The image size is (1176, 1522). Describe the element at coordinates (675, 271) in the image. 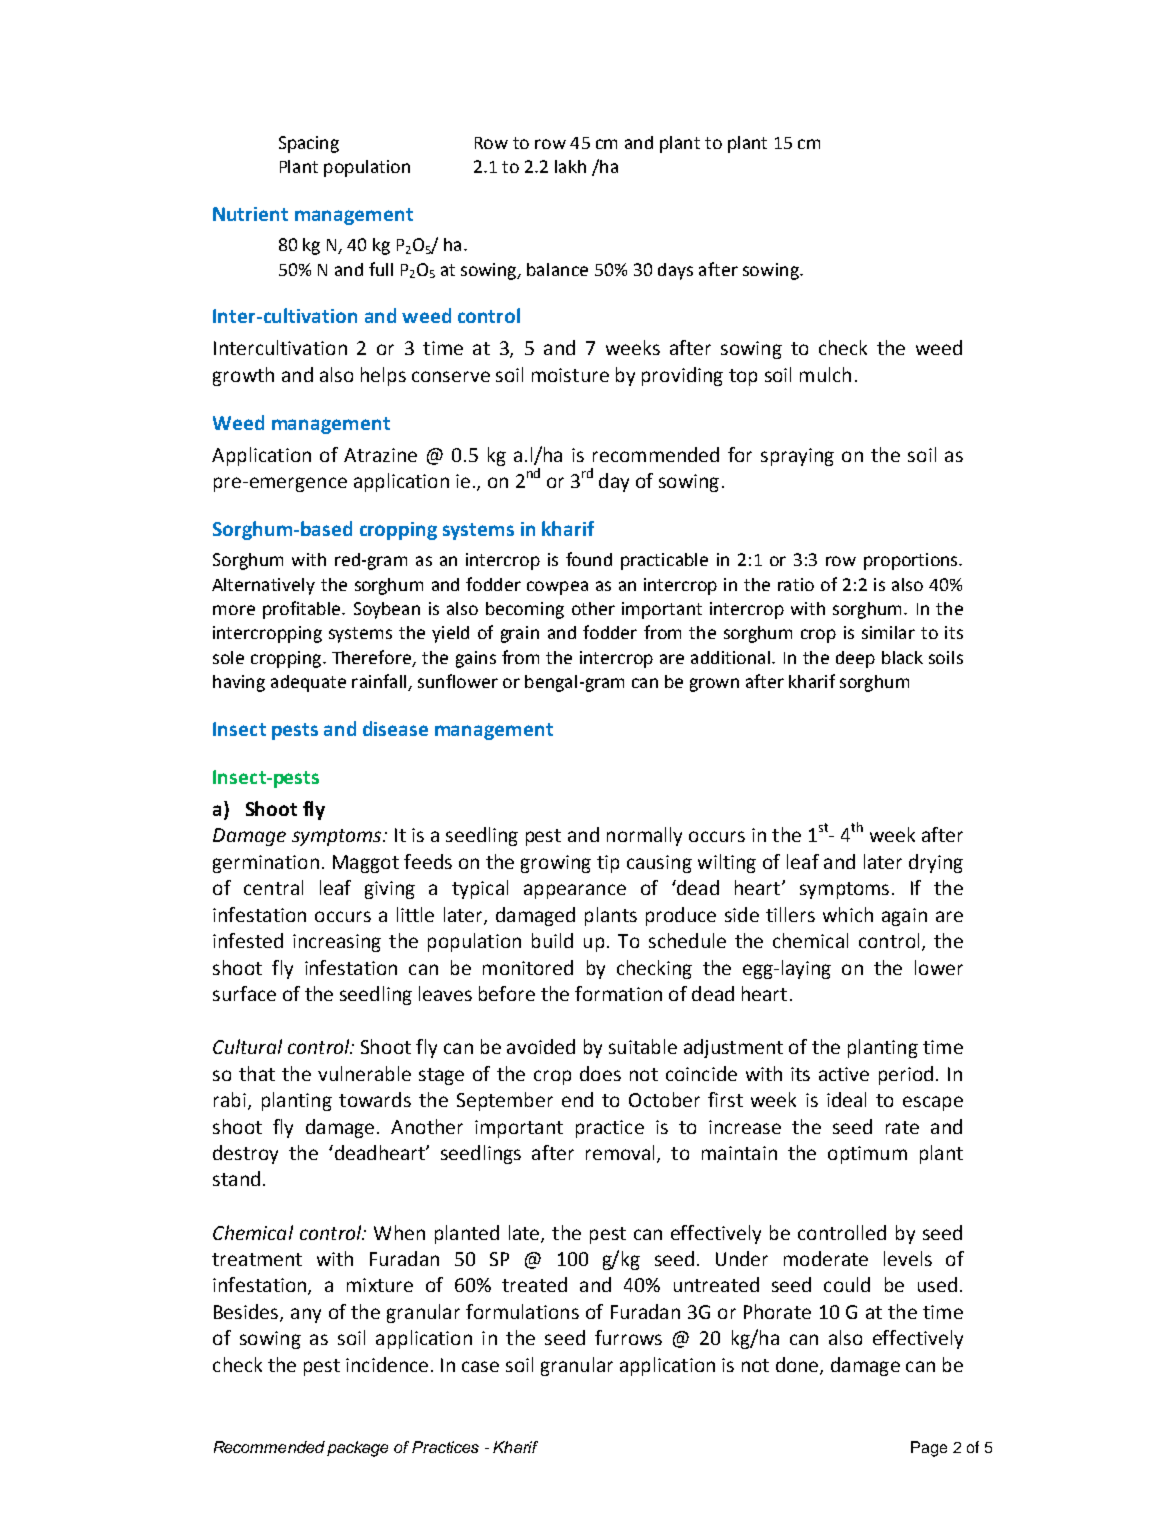

I see `days` at that location.
